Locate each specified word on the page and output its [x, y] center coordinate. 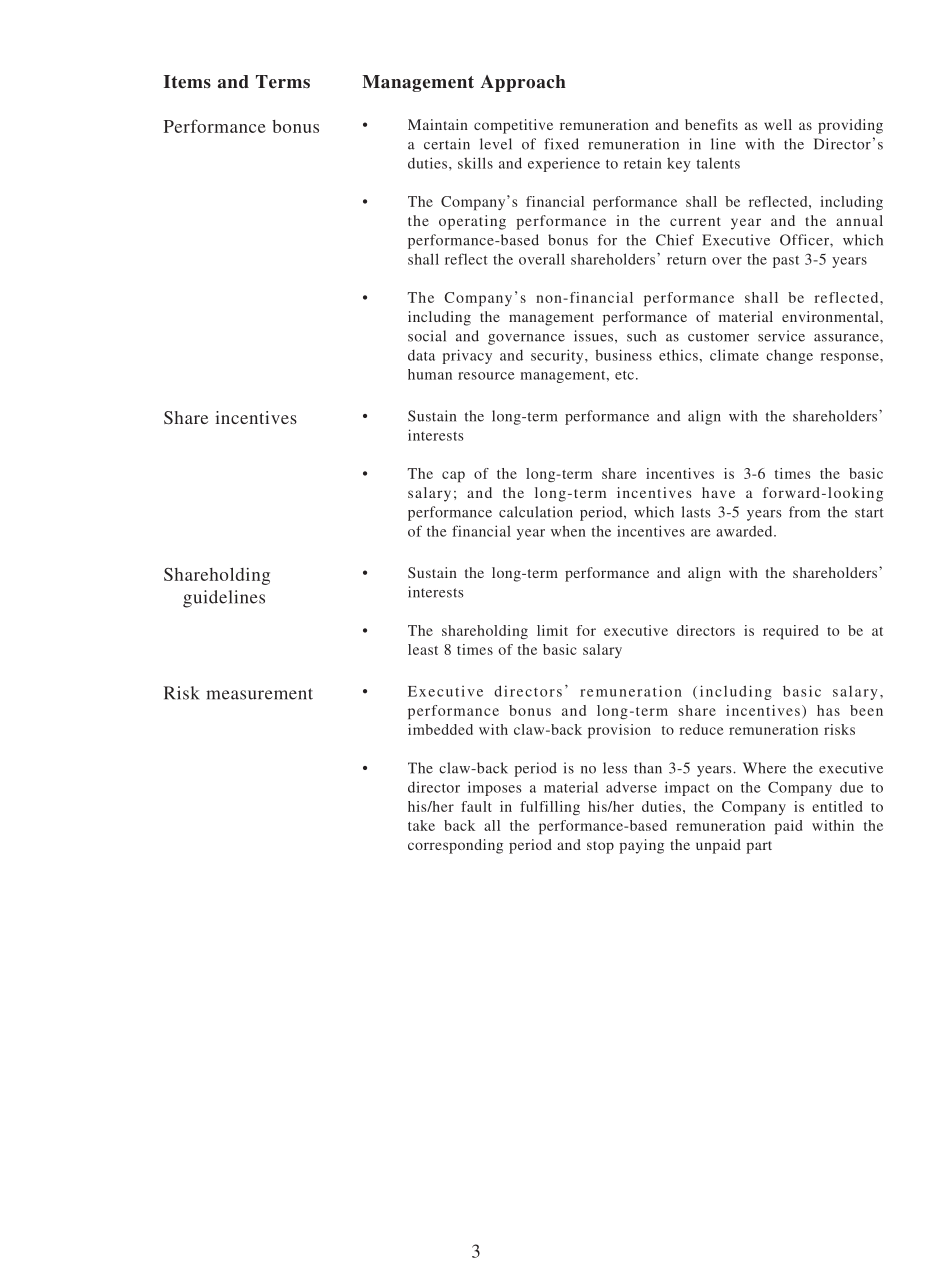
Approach [523, 83]
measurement [259, 694]
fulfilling [550, 808]
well [778, 124]
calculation [536, 512]
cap [453, 476]
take [421, 825]
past [786, 261]
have [718, 492]
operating [472, 222]
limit [552, 630]
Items [187, 82]
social [427, 336]
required [790, 632]
